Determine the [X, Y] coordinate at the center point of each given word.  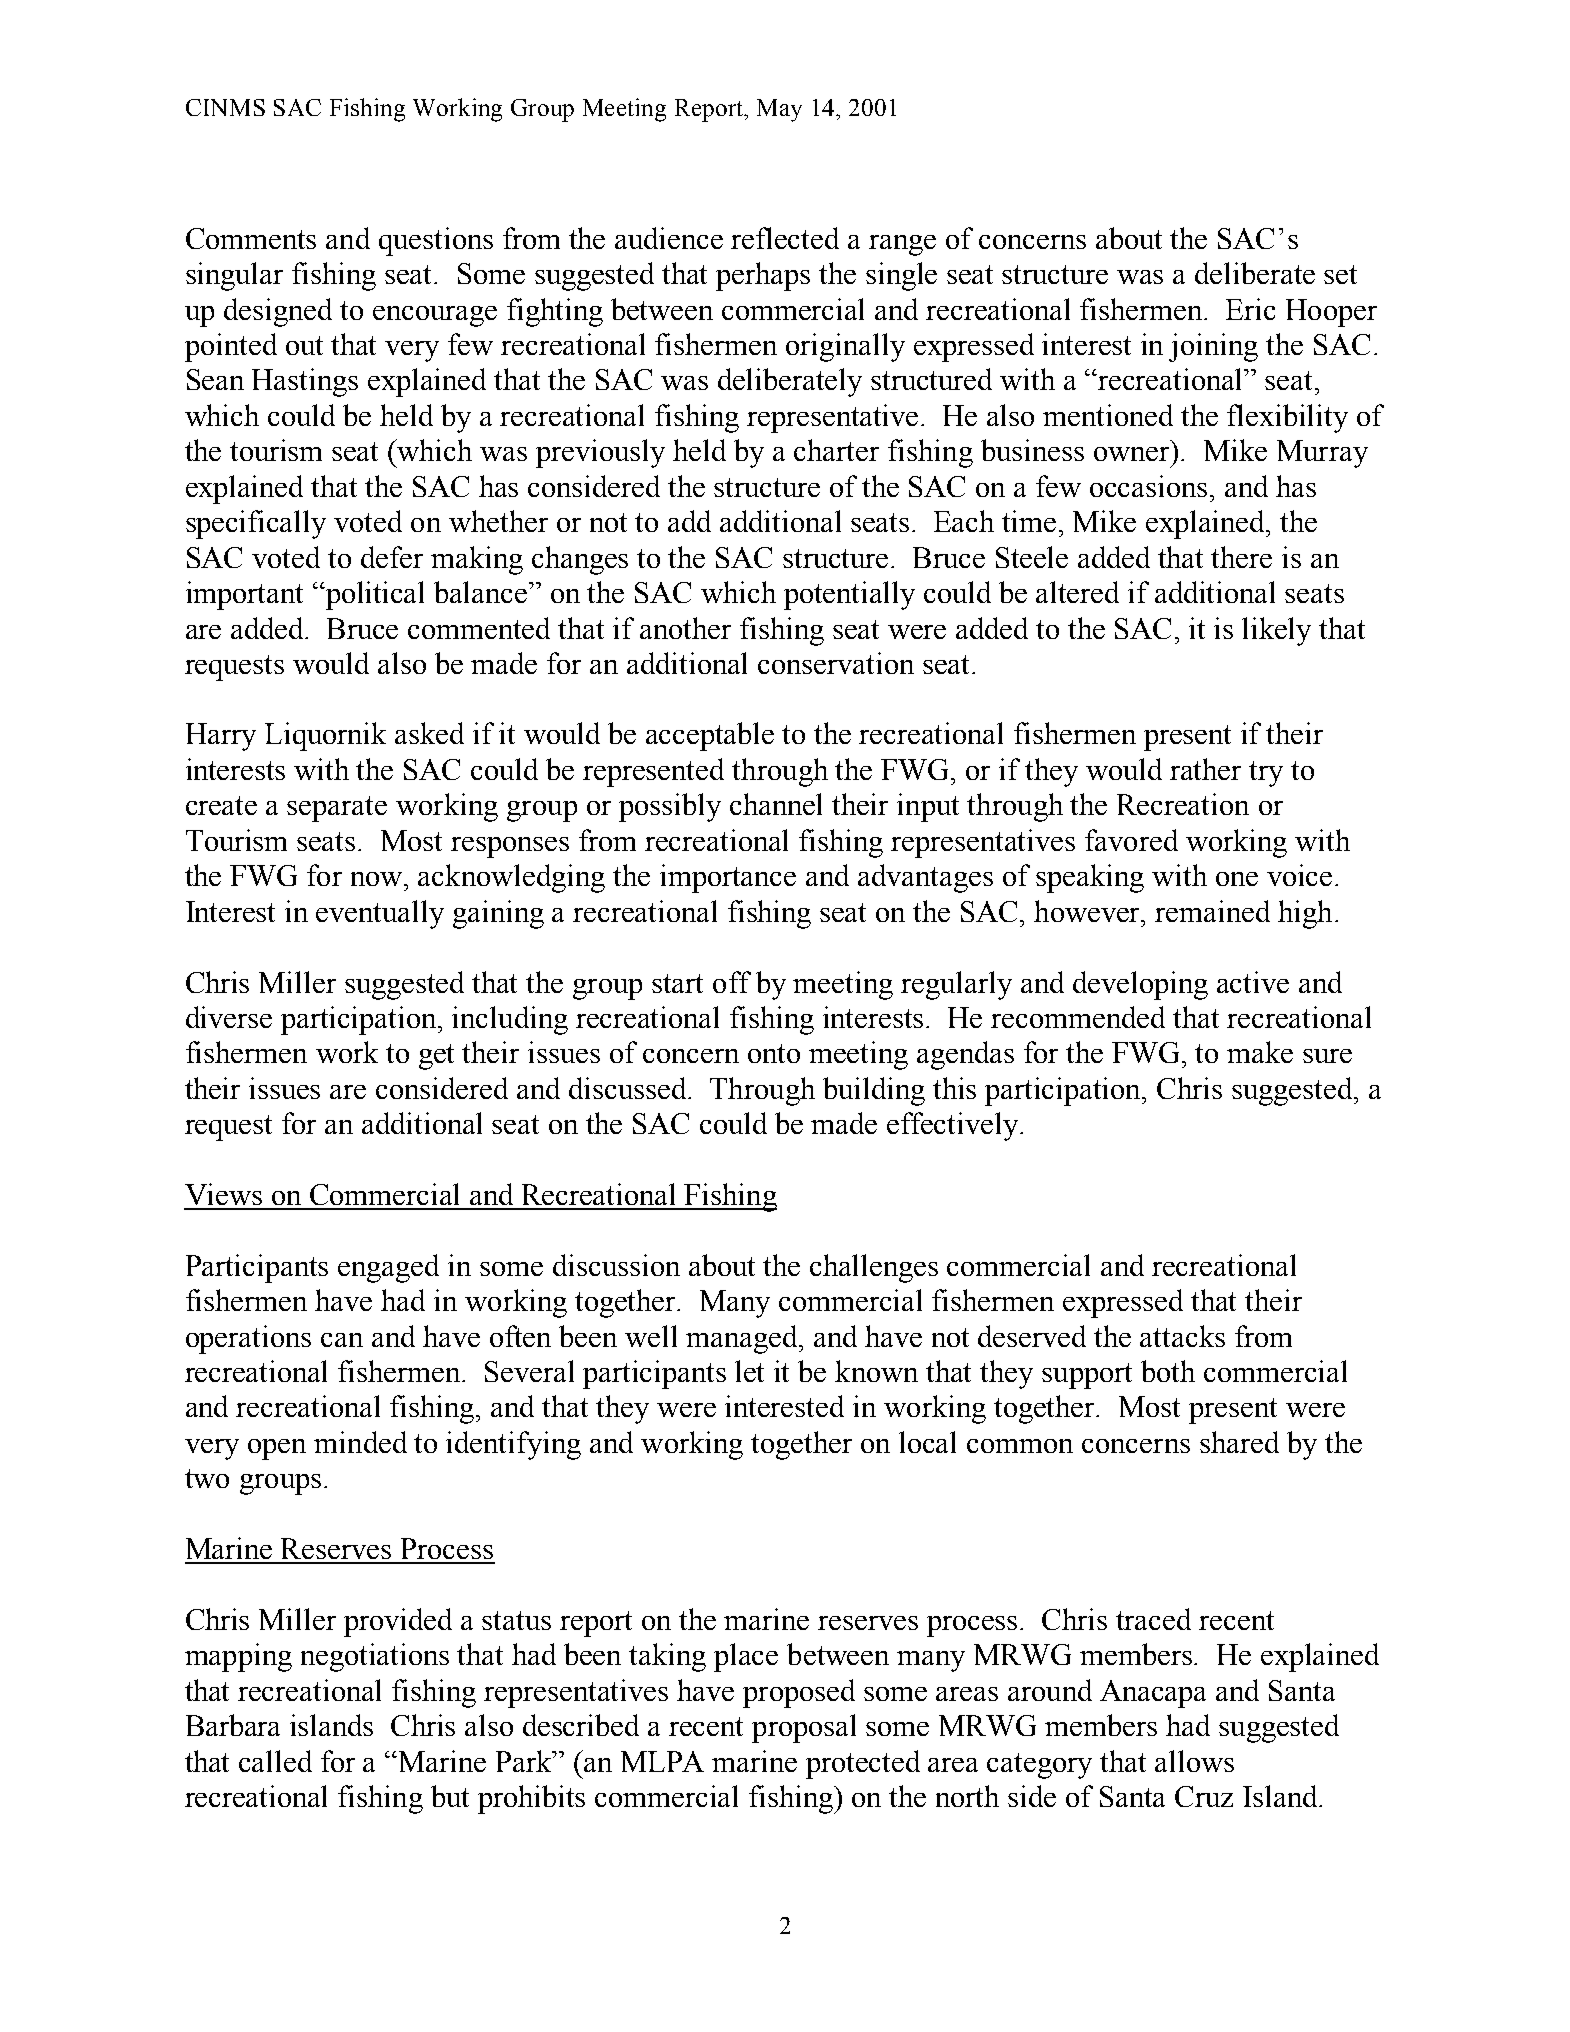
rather [1205, 769]
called [275, 1761]
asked [429, 733]
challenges [874, 1268]
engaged [388, 1268]
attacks [1182, 1336]
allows [1194, 1761]
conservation [836, 663]
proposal [804, 1728]
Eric [1250, 309]
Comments [251, 238]
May [779, 110]
